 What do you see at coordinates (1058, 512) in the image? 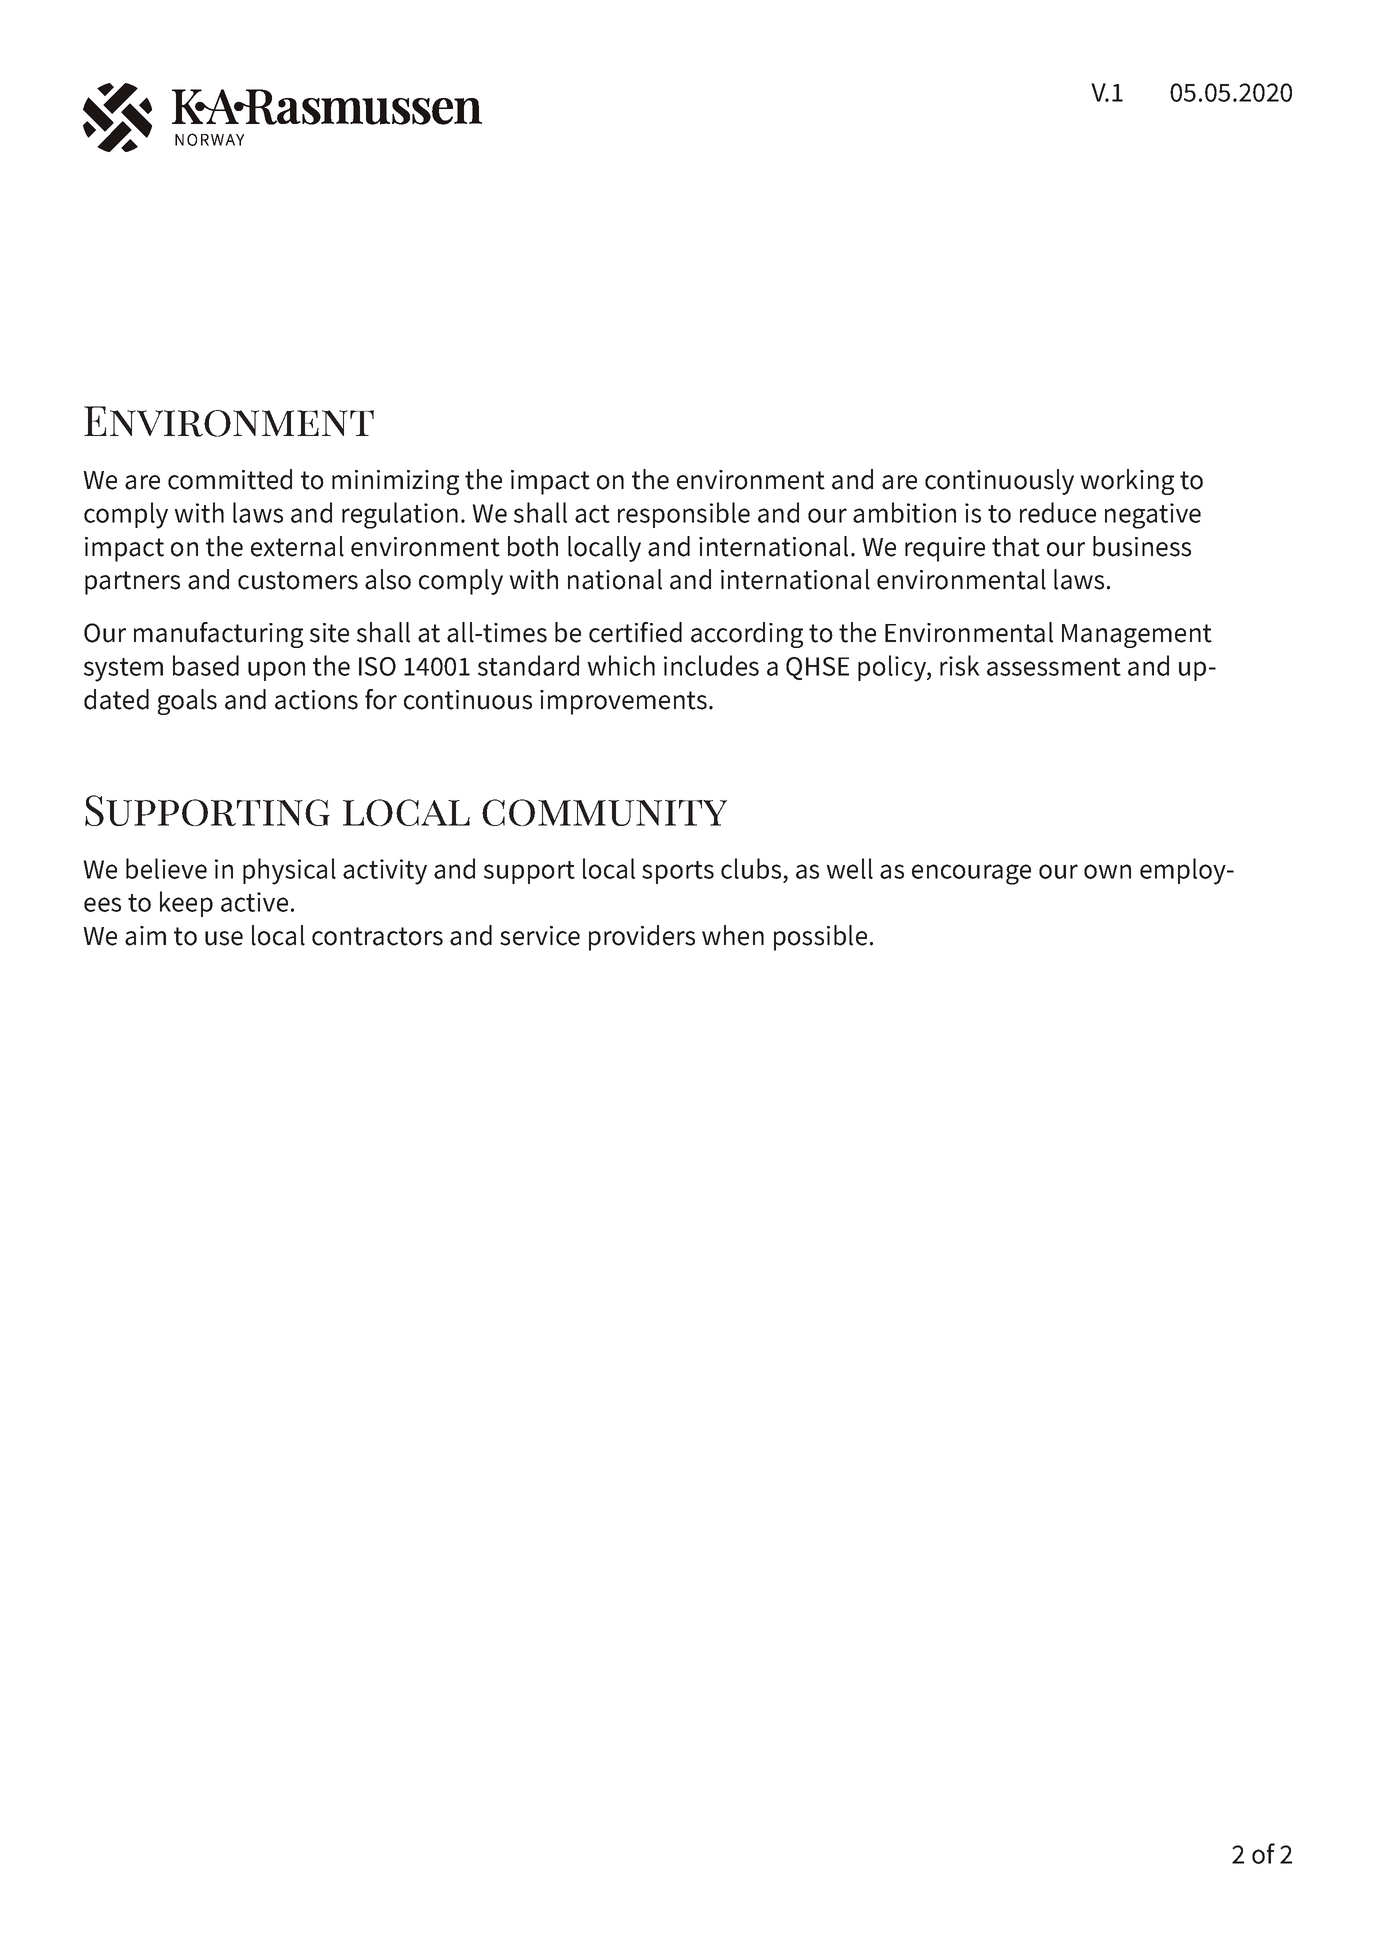
I see `reduce` at bounding box center [1058, 512].
